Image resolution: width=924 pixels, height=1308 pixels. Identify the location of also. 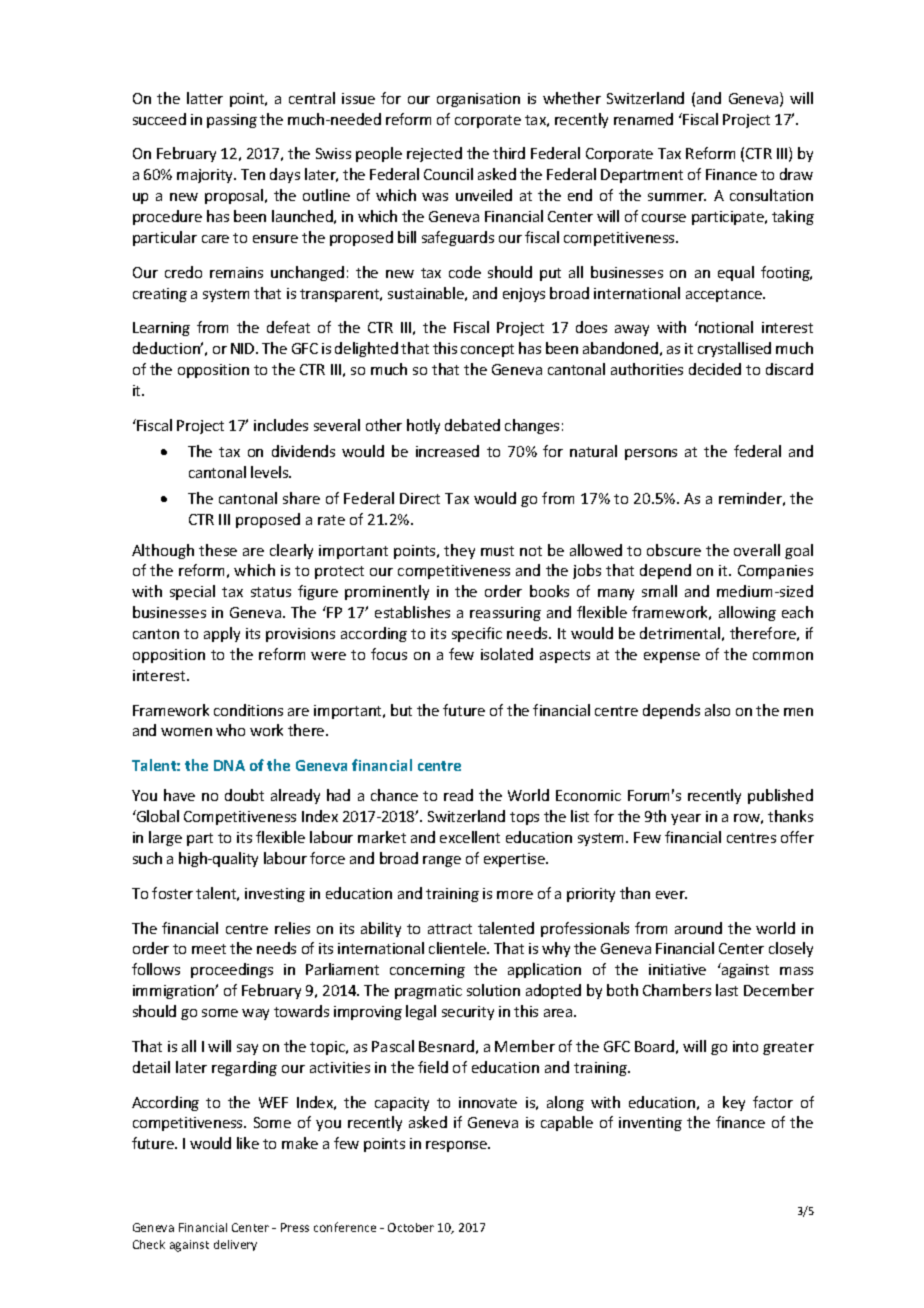
(717, 710).
